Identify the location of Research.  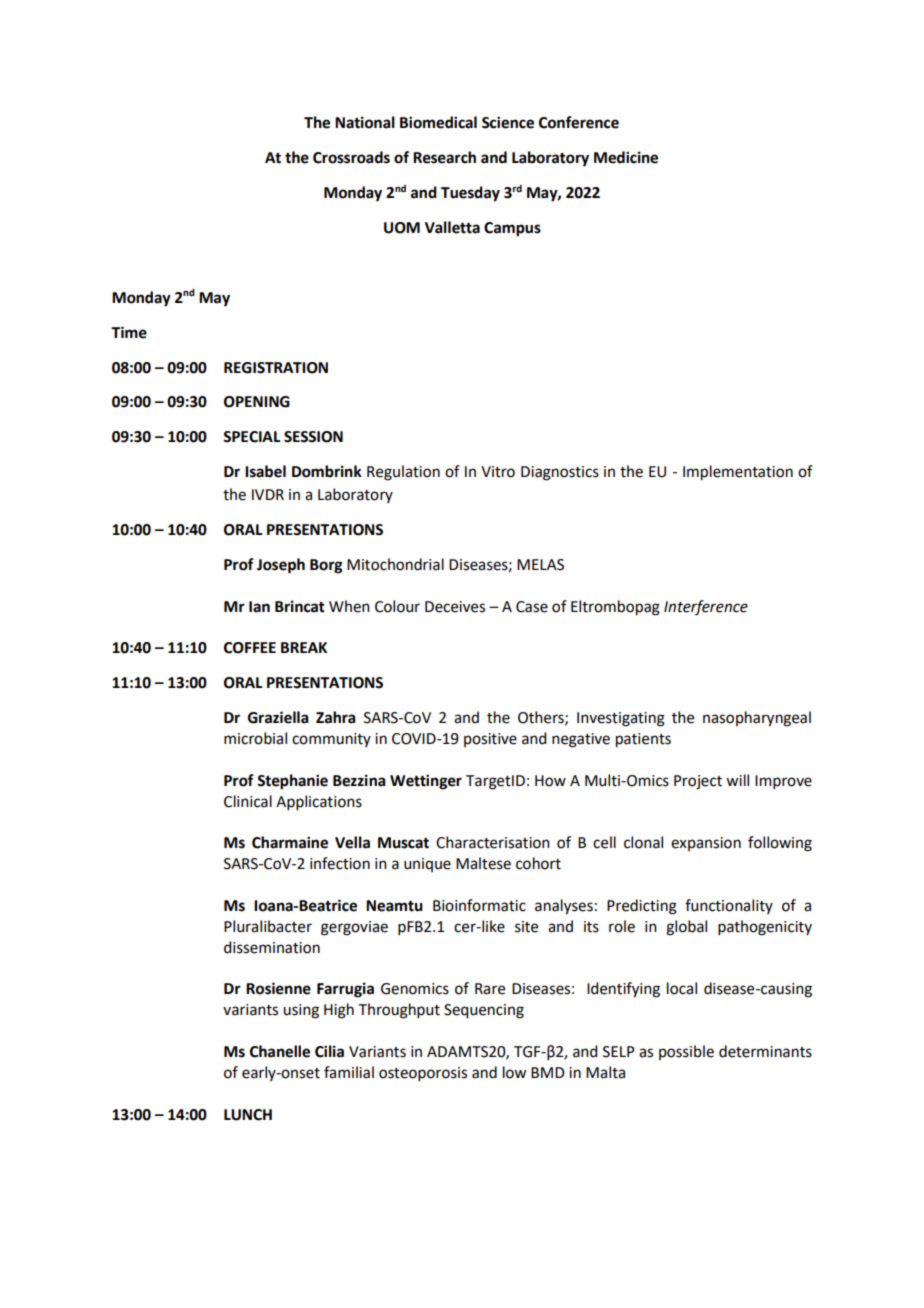
(444, 157).
